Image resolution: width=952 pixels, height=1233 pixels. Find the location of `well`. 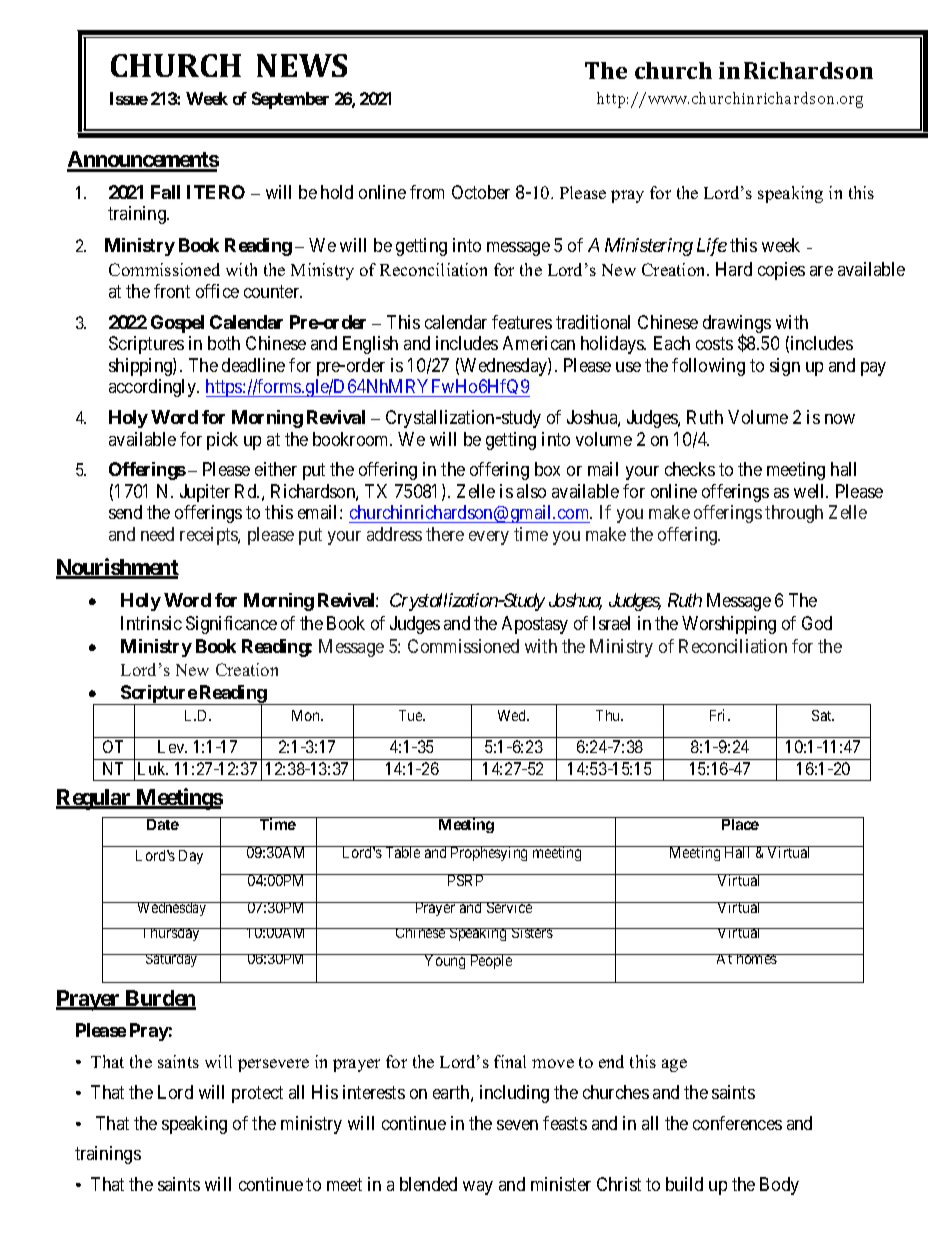

well is located at coordinates (811, 491).
